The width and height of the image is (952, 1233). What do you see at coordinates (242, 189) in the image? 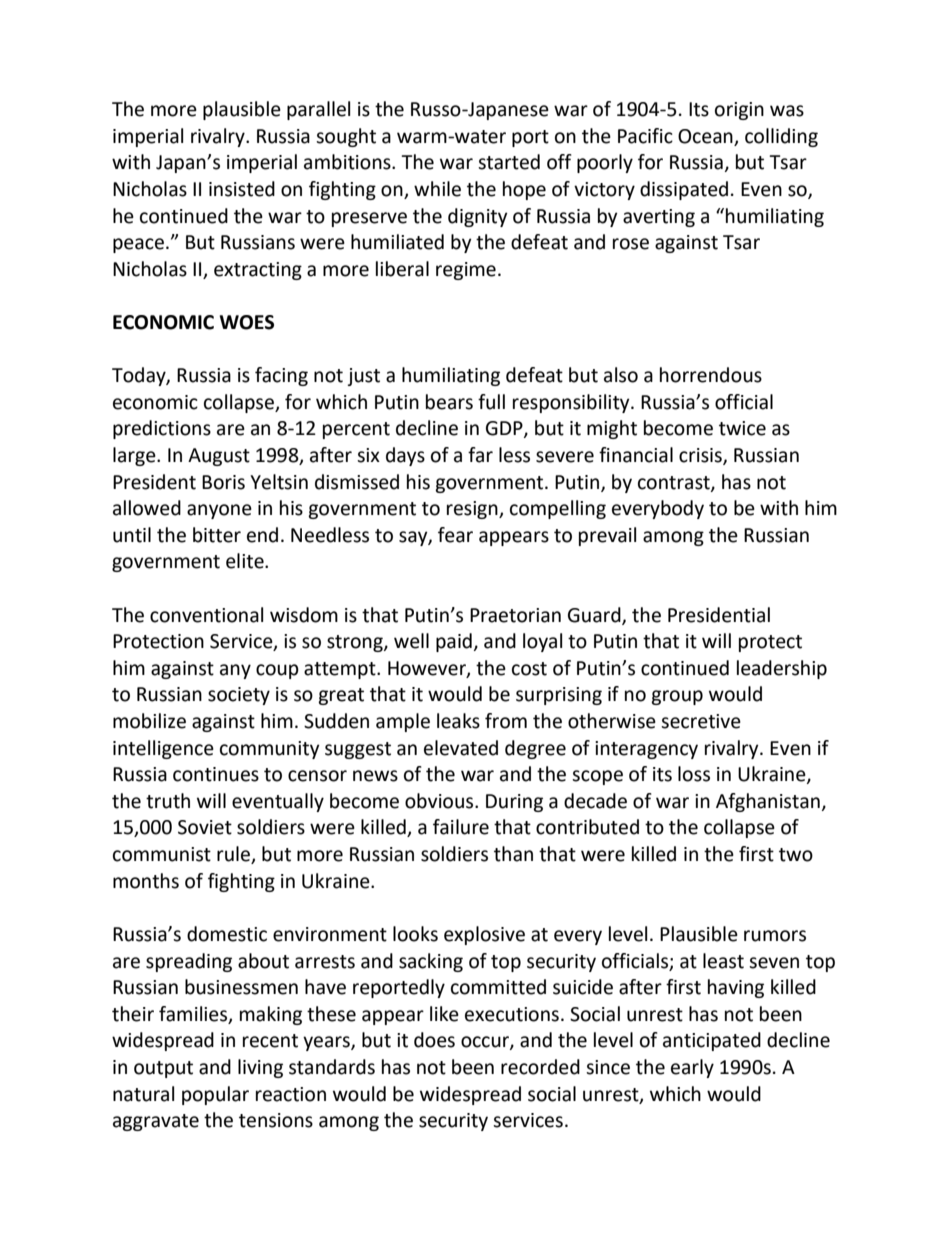
I see `insisted` at bounding box center [242, 189].
